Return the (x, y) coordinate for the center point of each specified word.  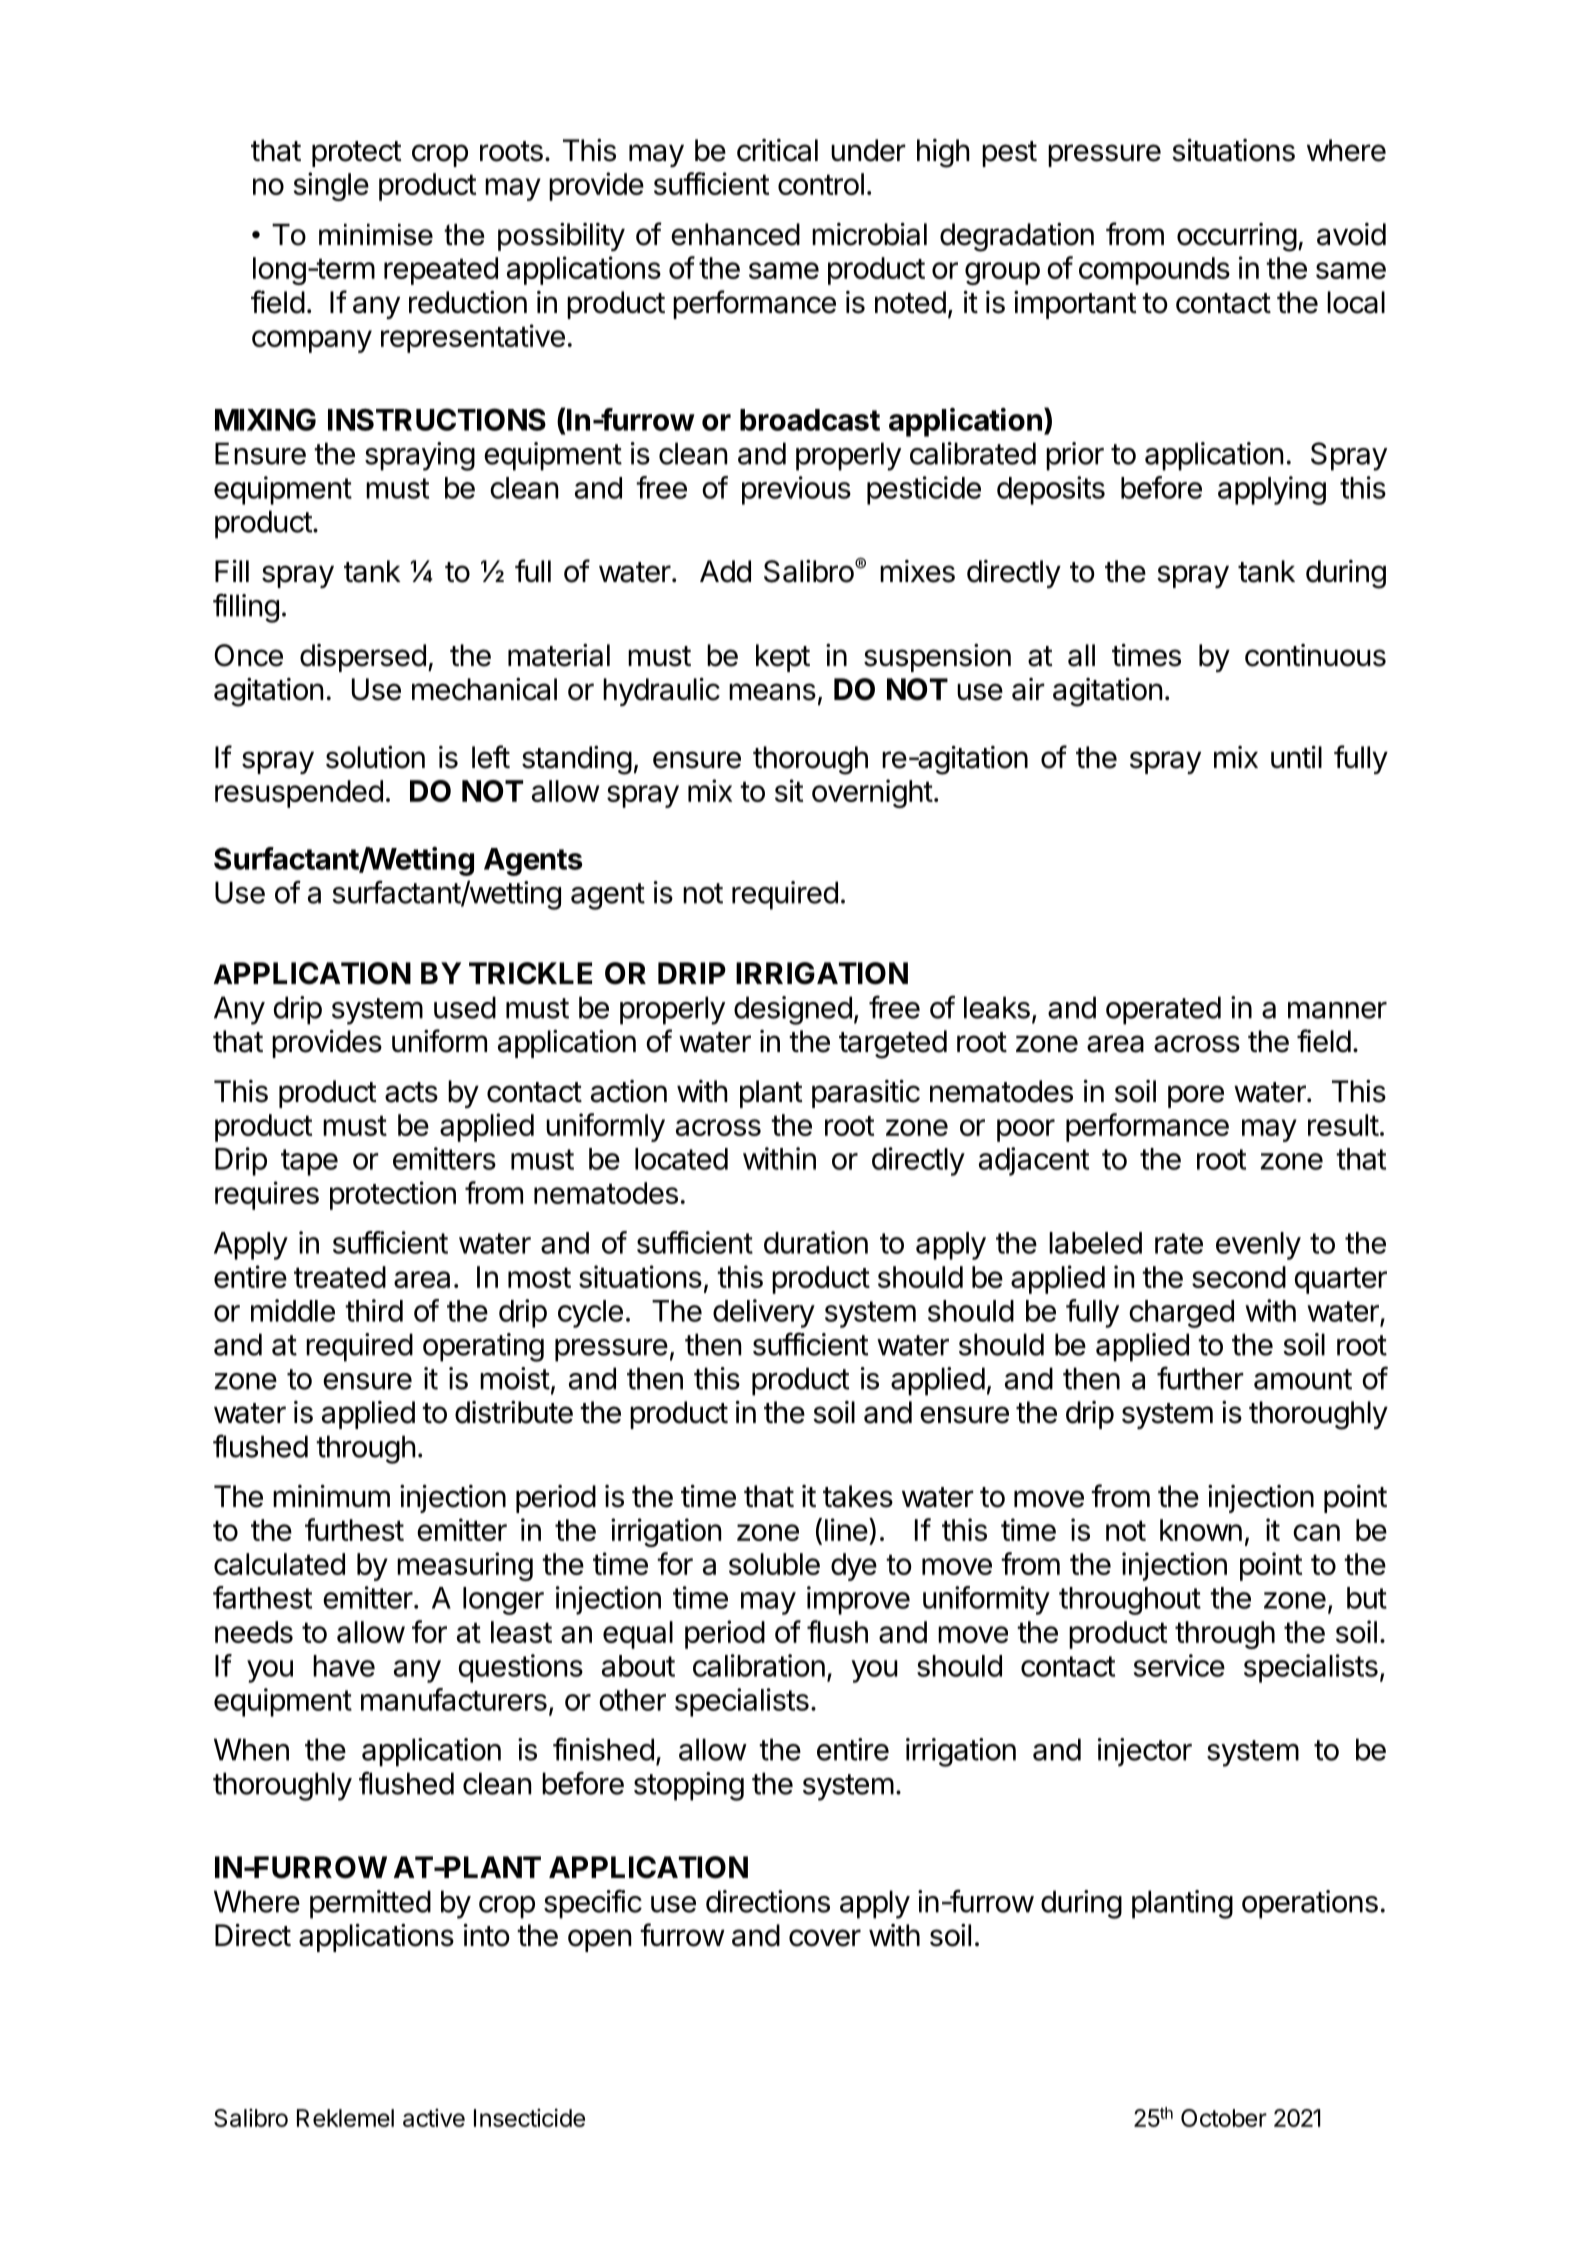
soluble (774, 1564)
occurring (1237, 237)
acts (411, 1092)
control (821, 184)
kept (783, 658)
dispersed (363, 658)
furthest (354, 1529)
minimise (376, 235)
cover (825, 1938)
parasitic (866, 1094)
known (1201, 1530)
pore (1196, 1096)
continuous (1315, 655)
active (434, 2117)
